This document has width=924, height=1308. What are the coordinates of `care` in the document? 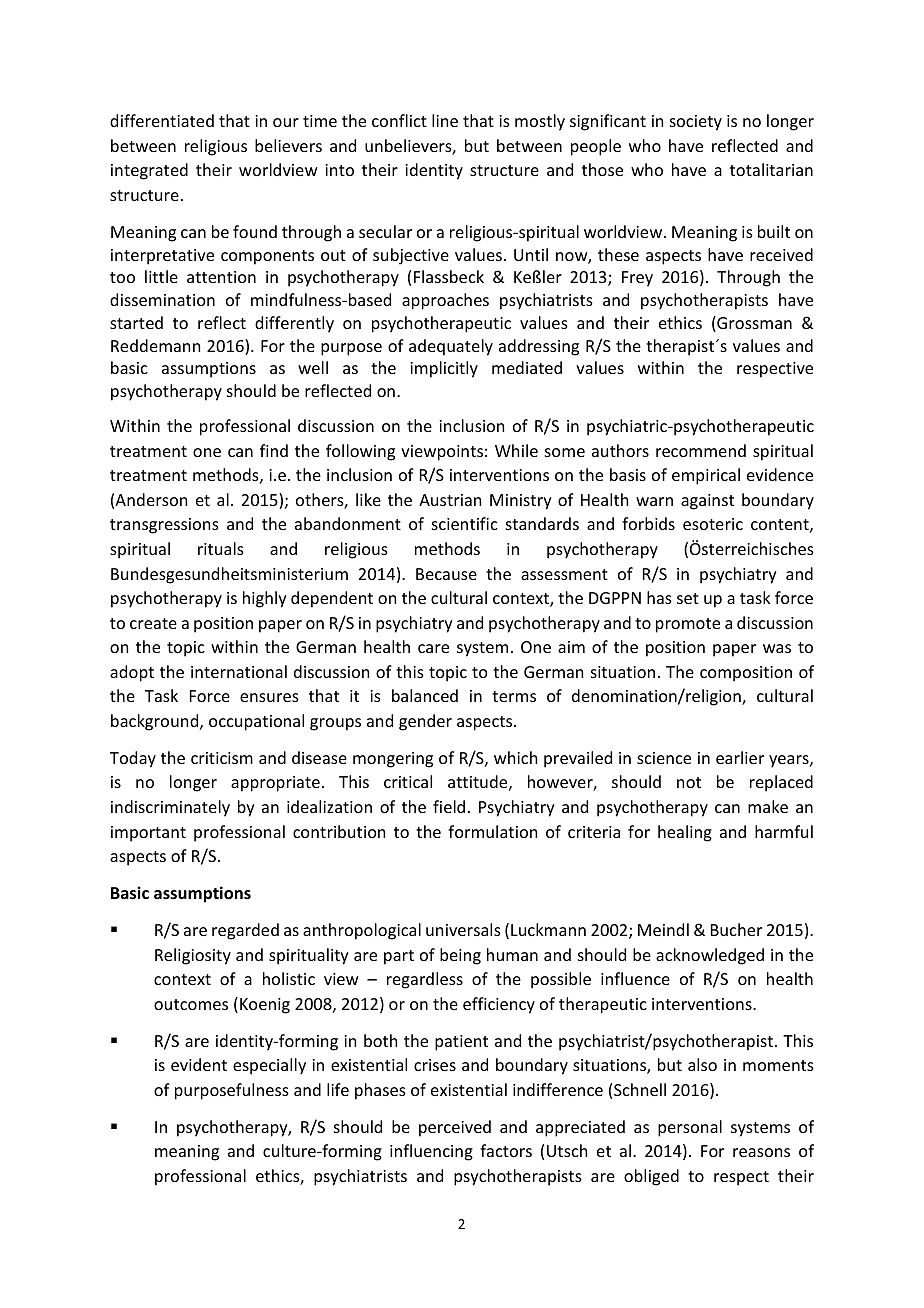 It's located at (433, 648).
